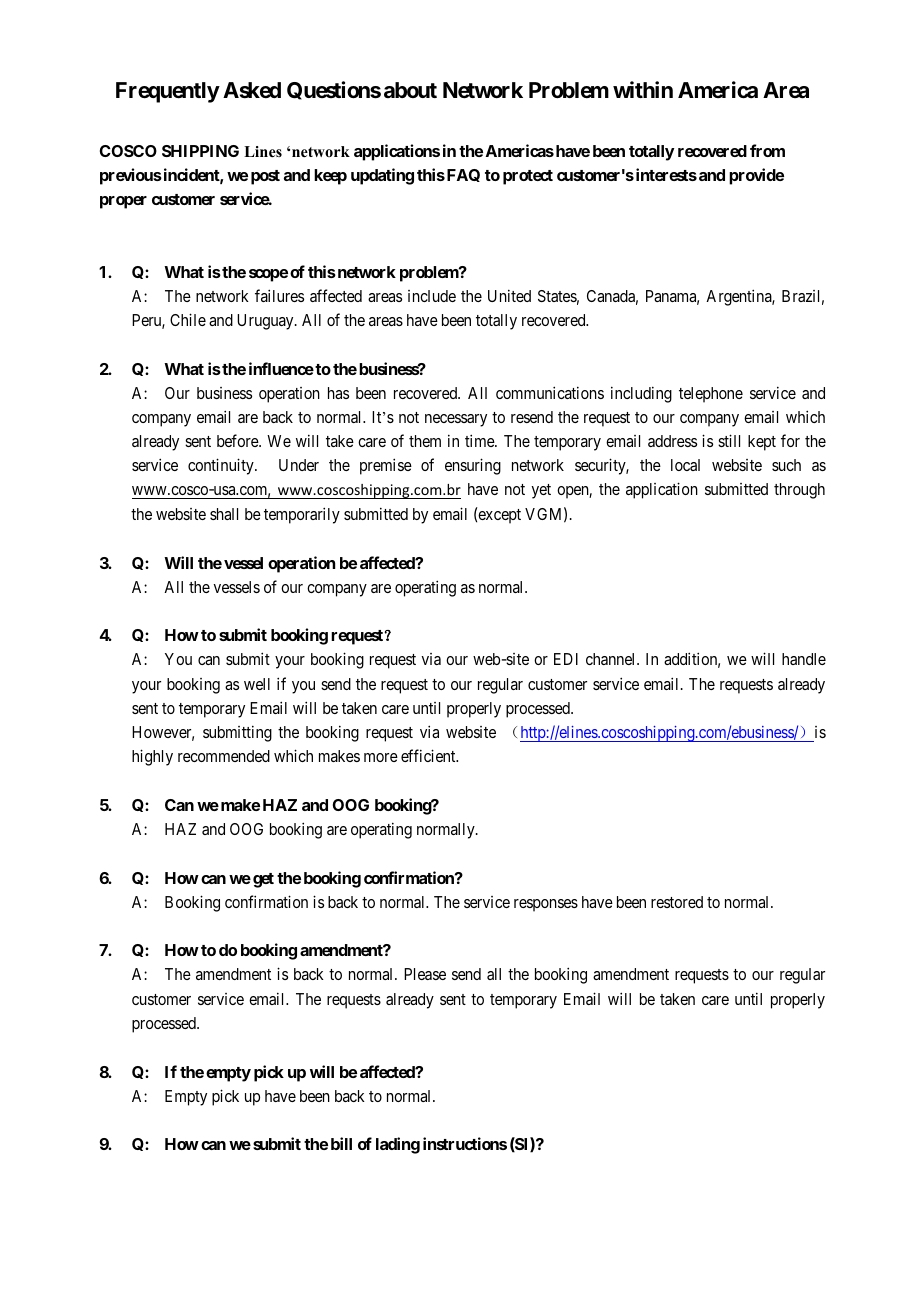  I want to click on handle, so click(804, 659).
